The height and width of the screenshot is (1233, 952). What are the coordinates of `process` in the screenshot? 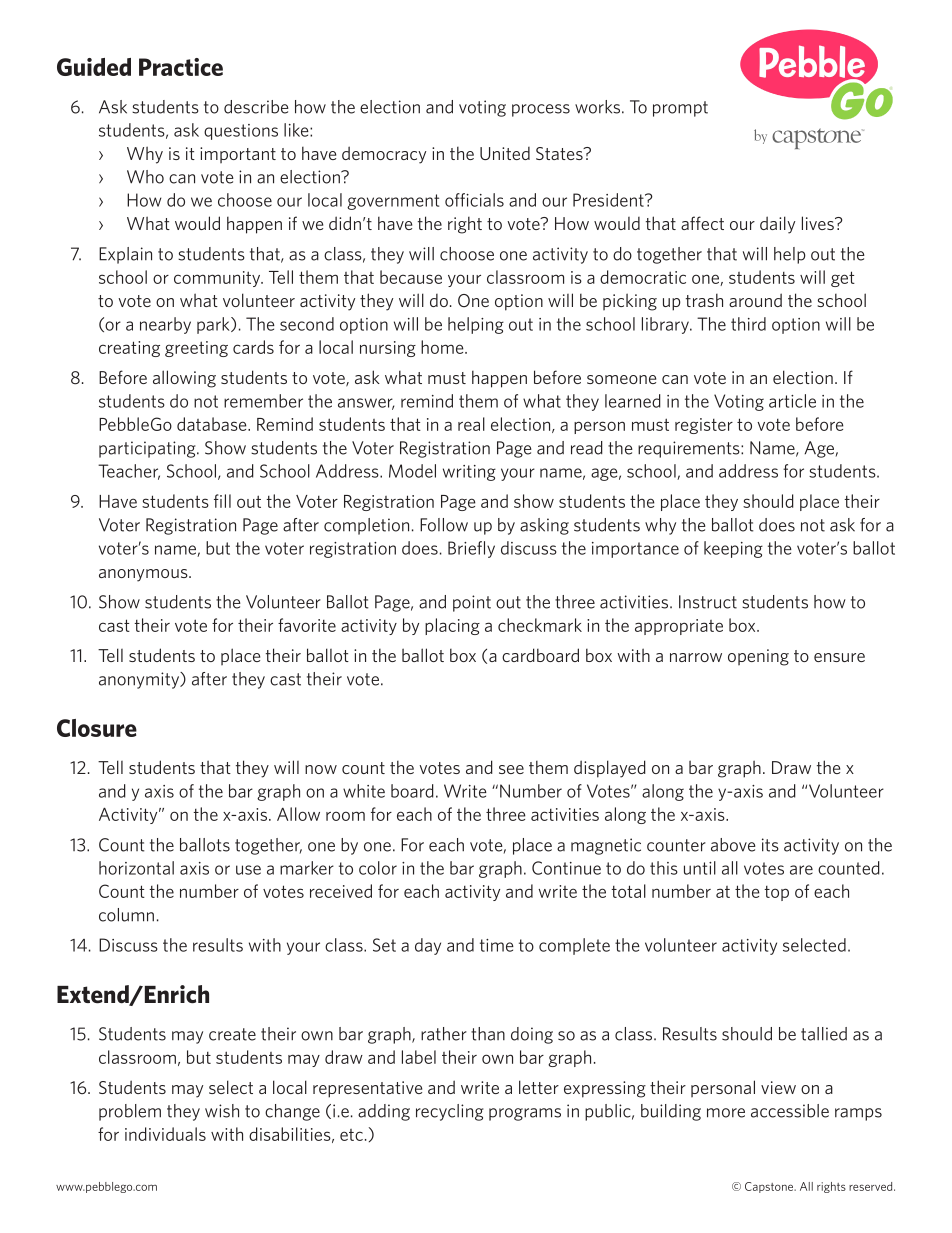 It's located at (541, 110).
